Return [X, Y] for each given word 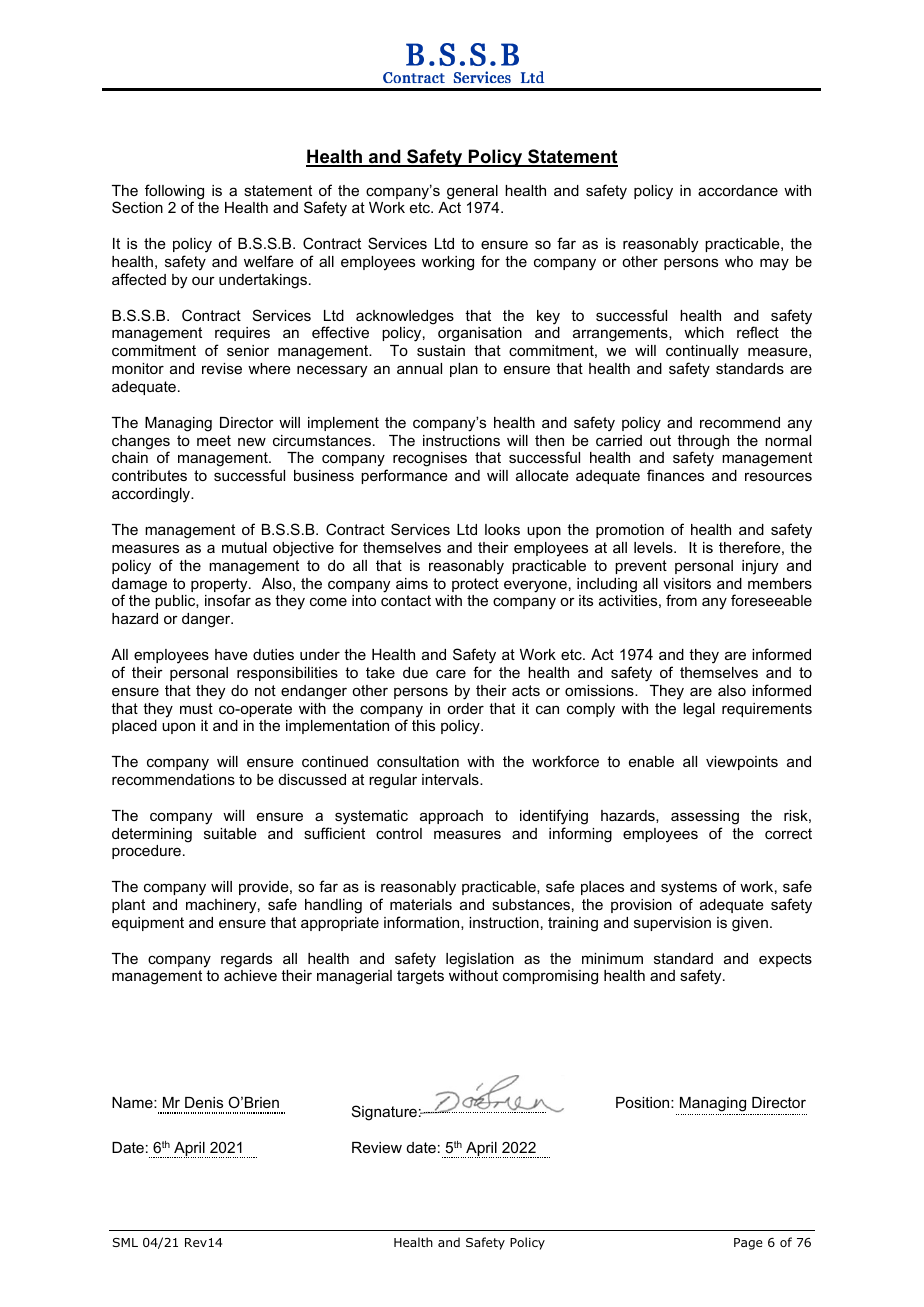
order [465, 708]
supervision [672, 924]
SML [125, 1242]
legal [699, 710]
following [174, 193]
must [196, 708]
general [472, 192]
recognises [430, 459]
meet [214, 440]
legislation [480, 960]
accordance [738, 190]
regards [246, 960]
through [703, 443]
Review [377, 1147]
